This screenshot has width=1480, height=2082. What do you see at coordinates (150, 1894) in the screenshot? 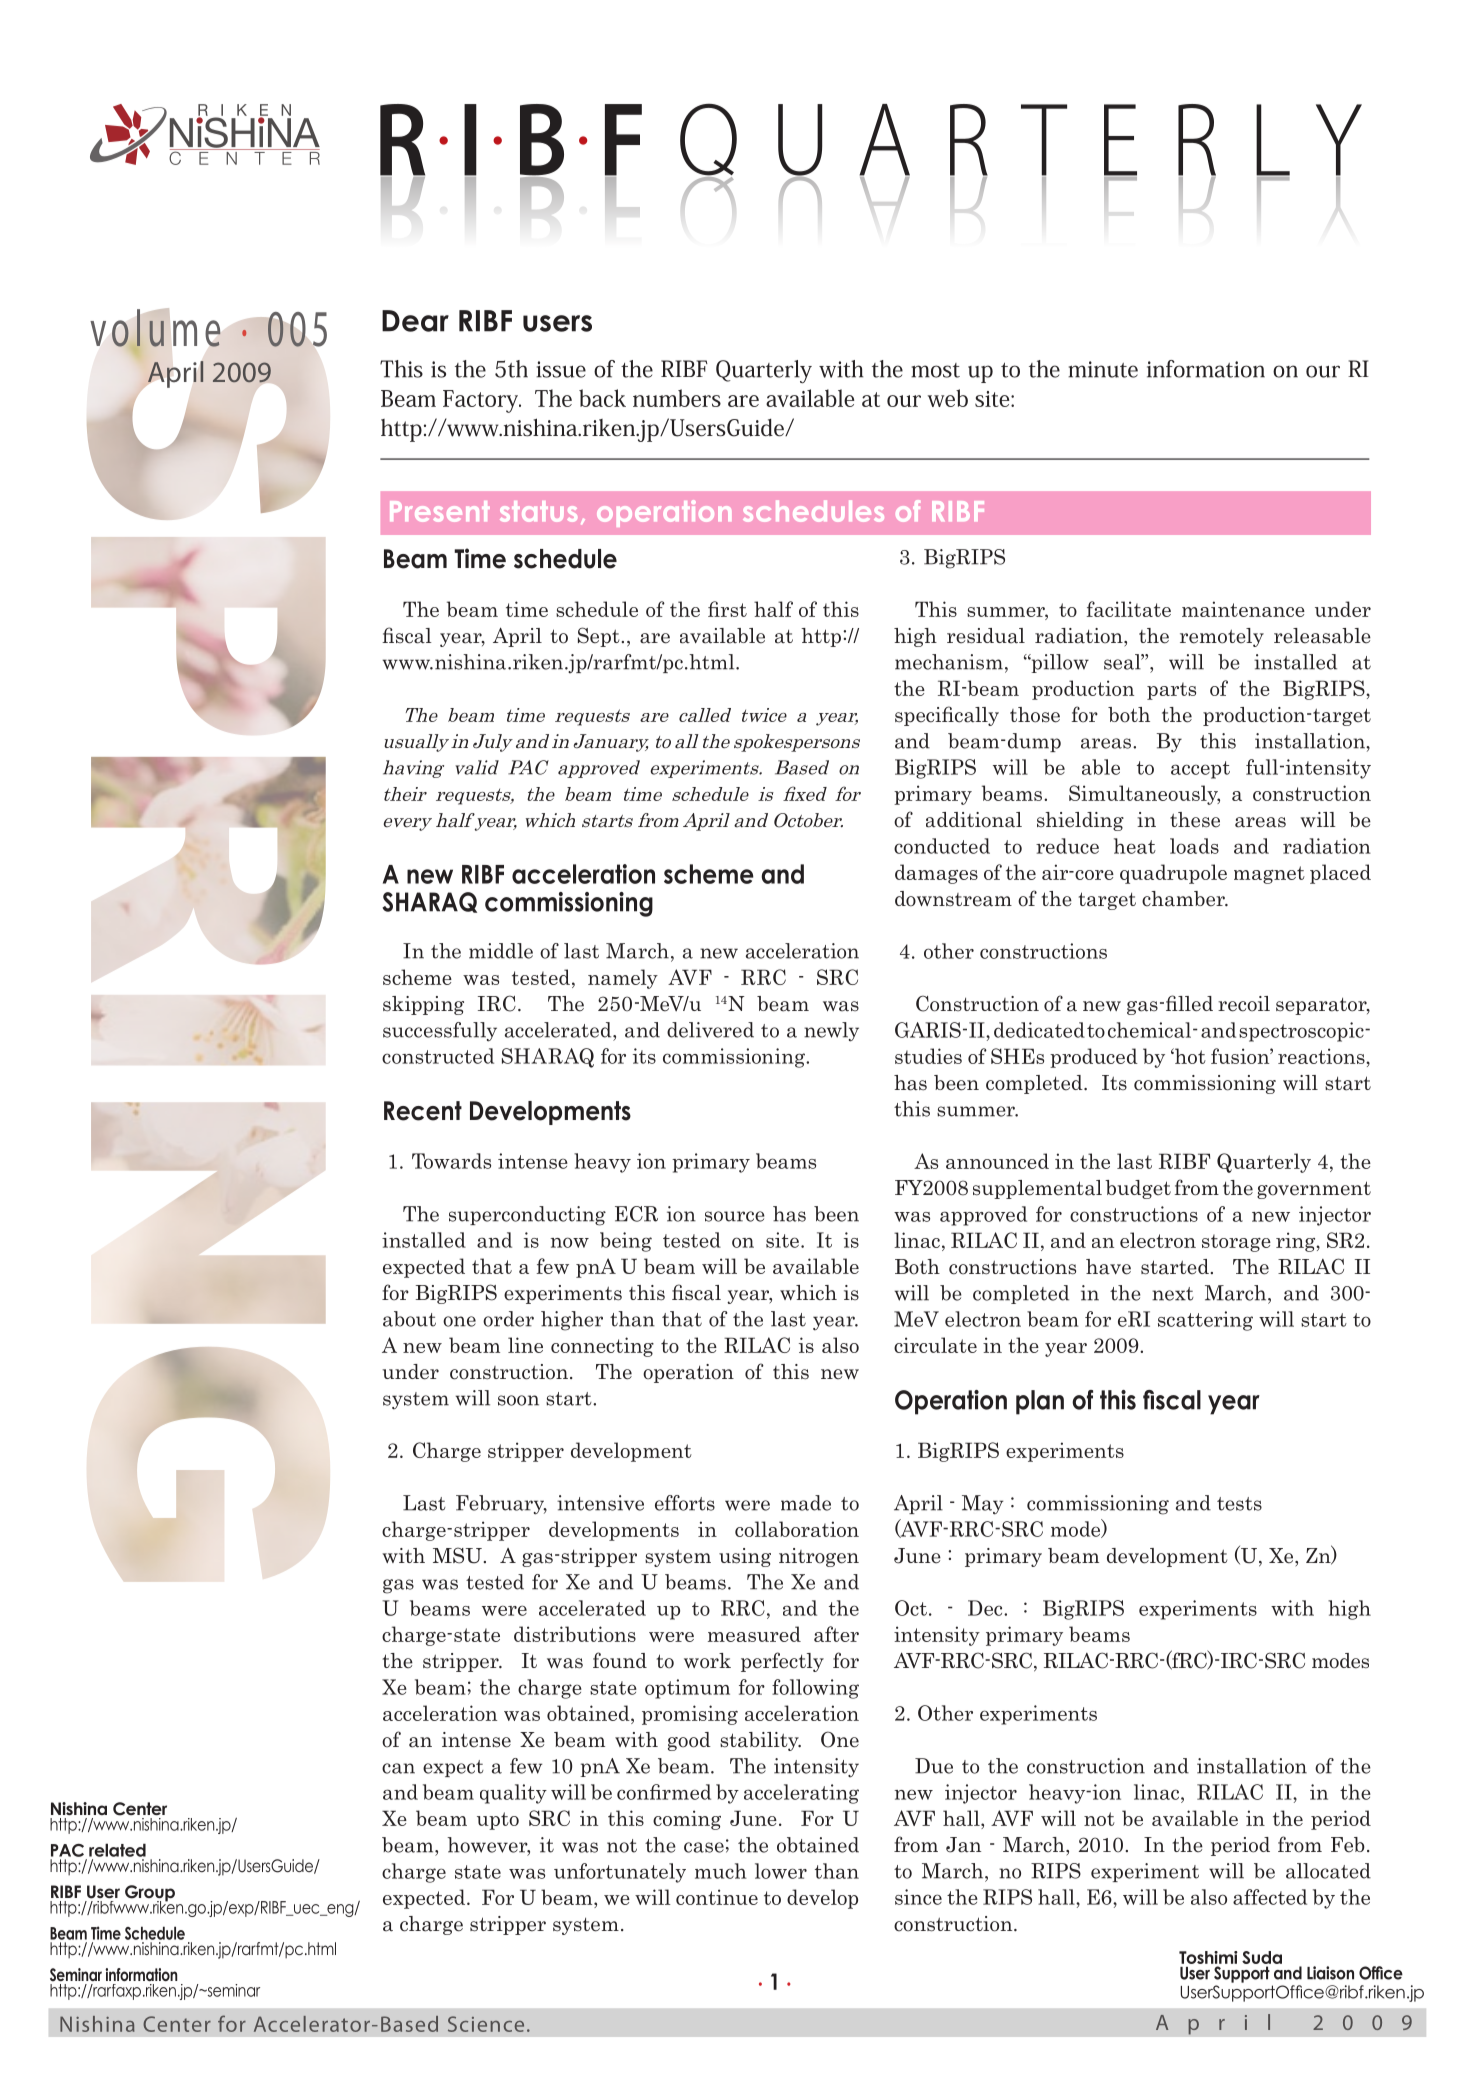
I see `Group` at bounding box center [150, 1894].
